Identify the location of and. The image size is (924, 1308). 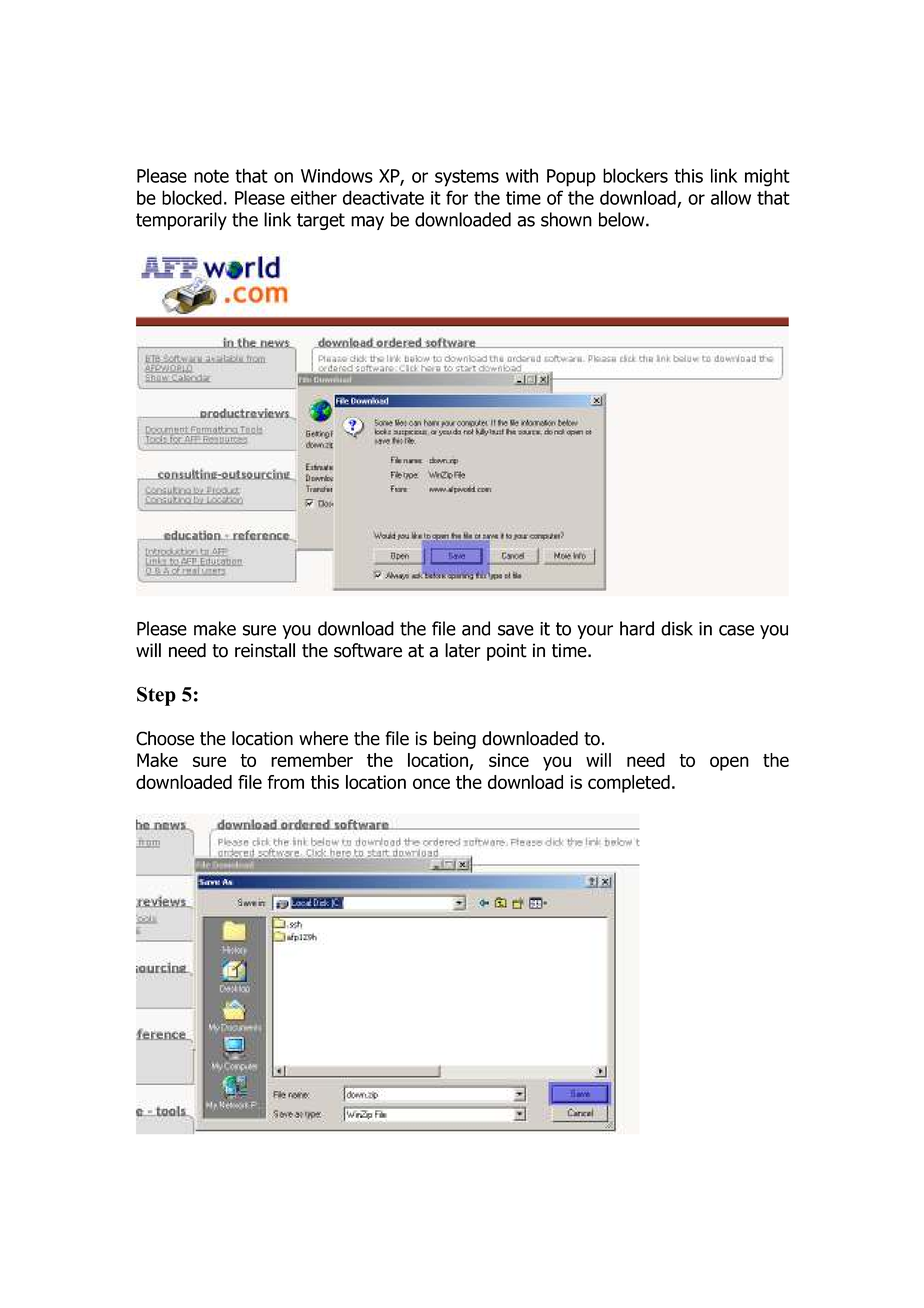
(476, 628).
